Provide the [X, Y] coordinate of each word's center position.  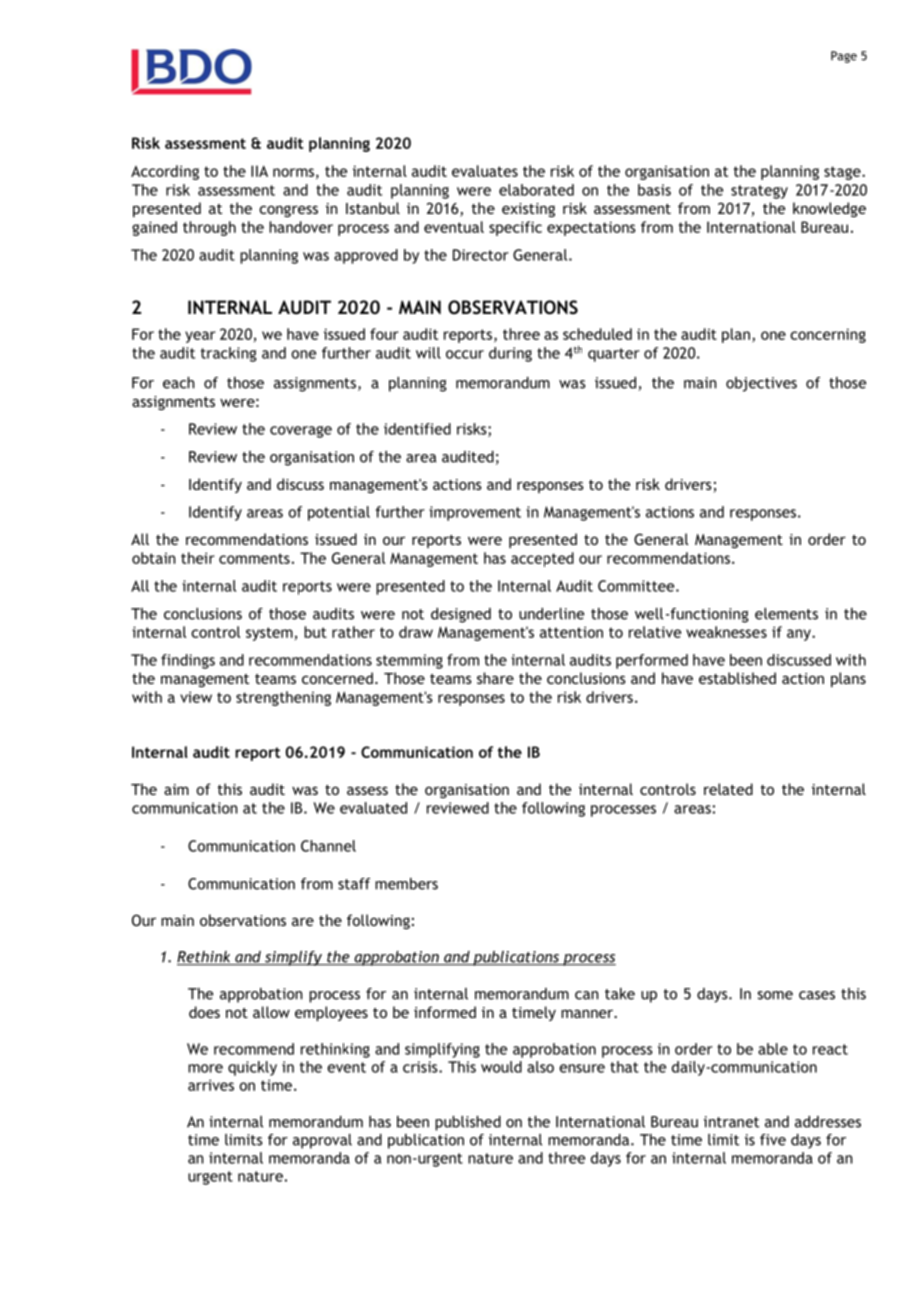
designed [461, 615]
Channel [328, 846]
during [510, 354]
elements [786, 614]
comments [254, 558]
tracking [229, 354]
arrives [211, 1085]
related [728, 789]
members [406, 884]
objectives [761, 384]
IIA [259, 171]
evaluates [485, 171]
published [468, 1123]
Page [844, 57]
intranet [731, 1122]
